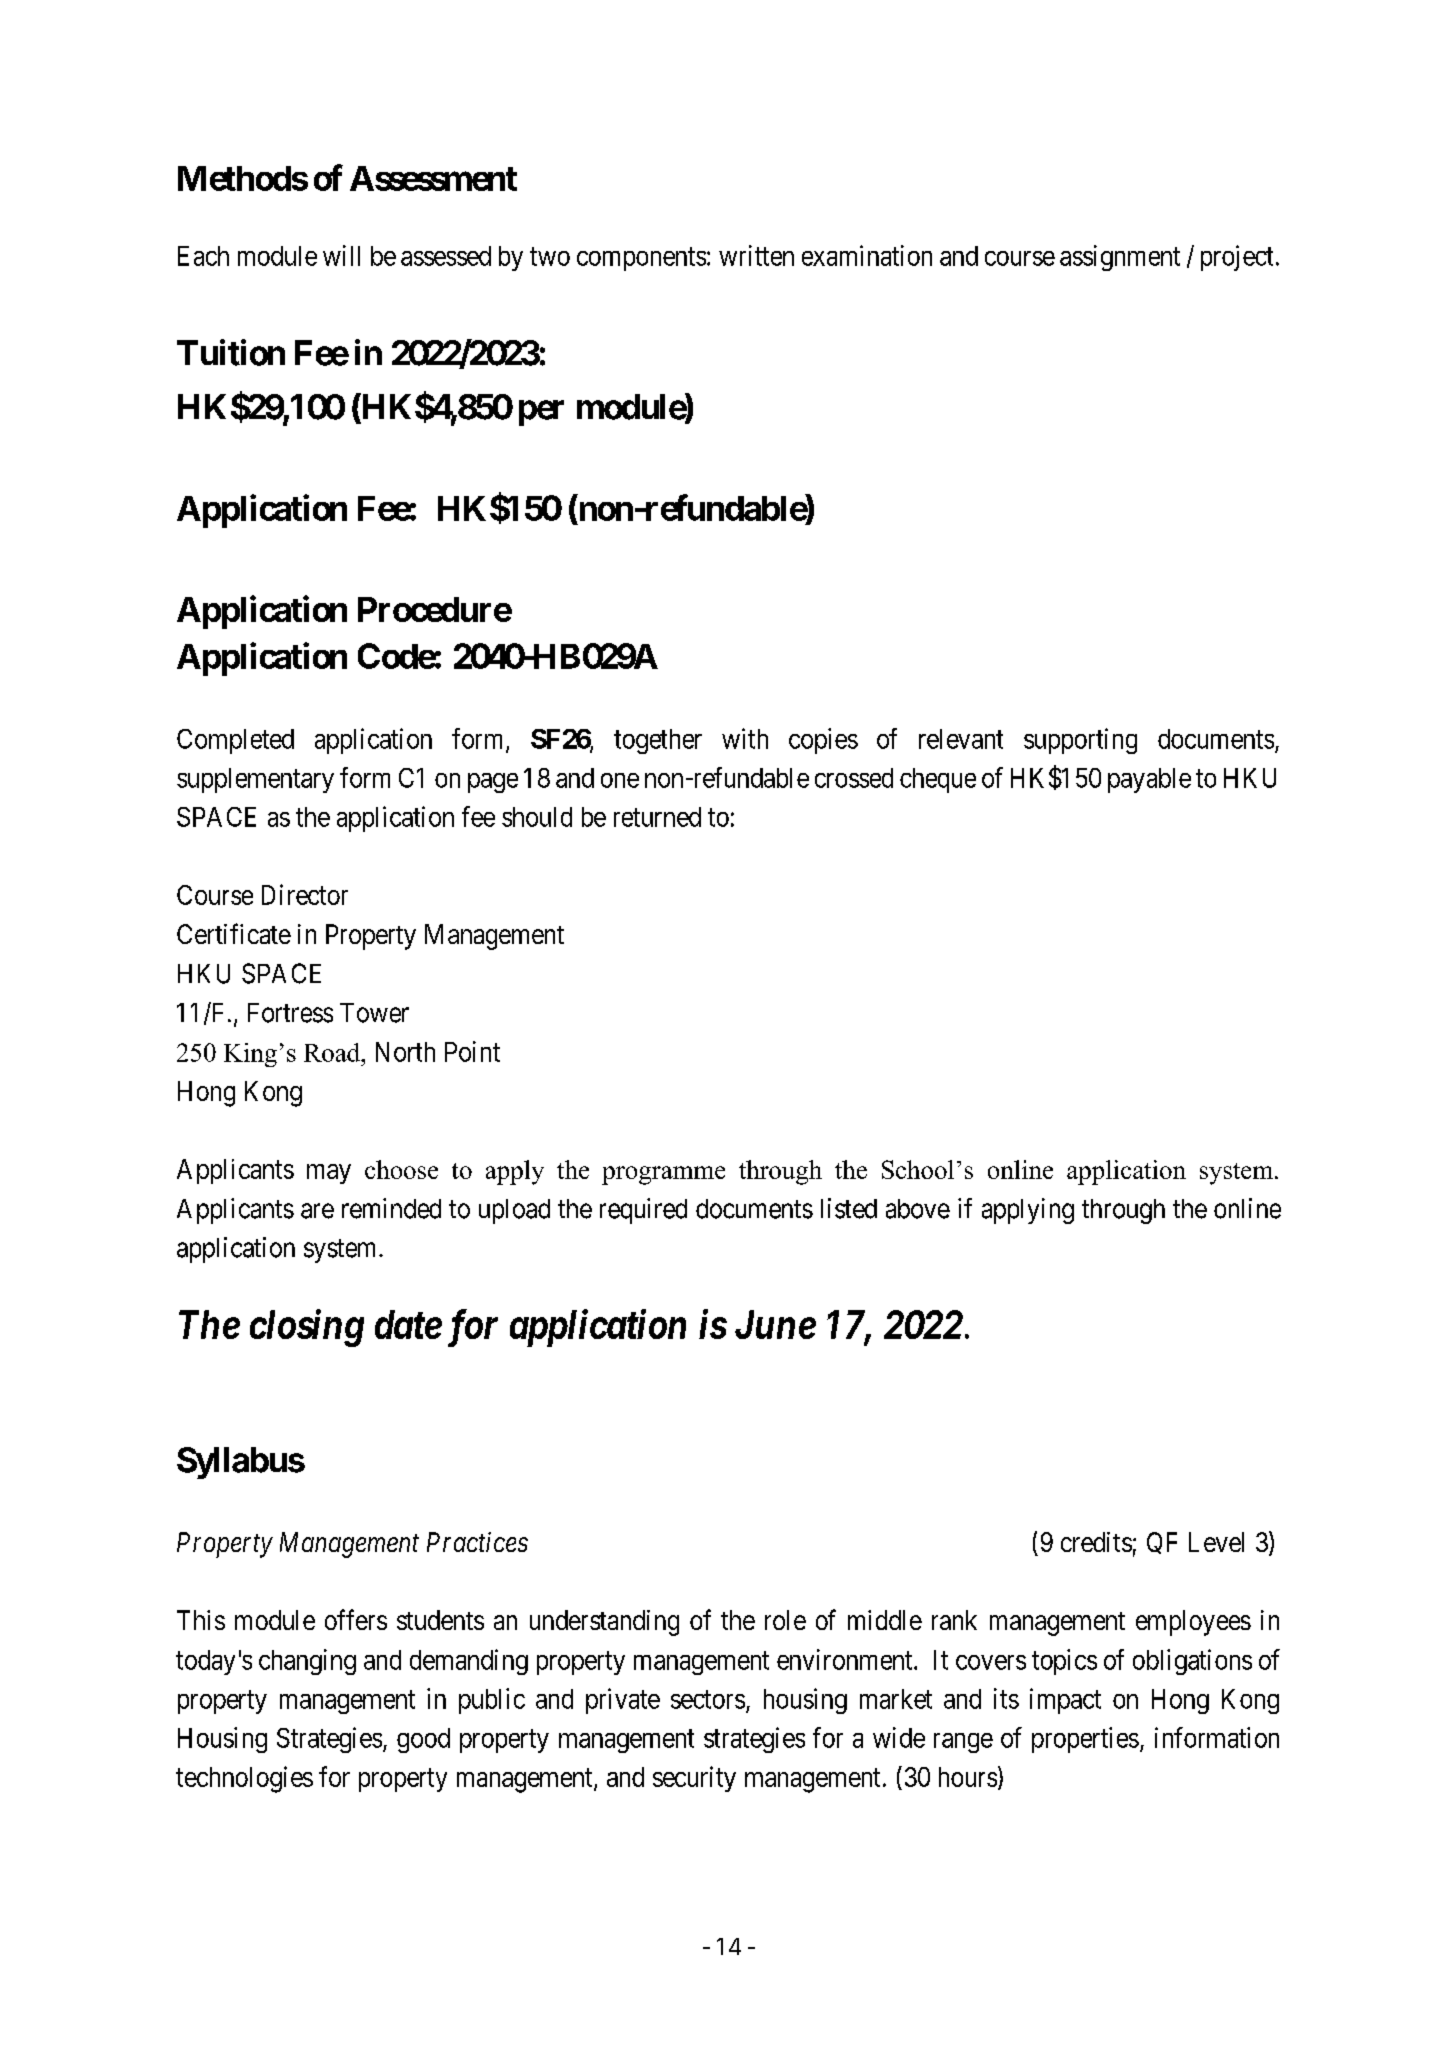 The width and height of the document is (1456, 2059). I want to click on changing, so click(307, 1662).
